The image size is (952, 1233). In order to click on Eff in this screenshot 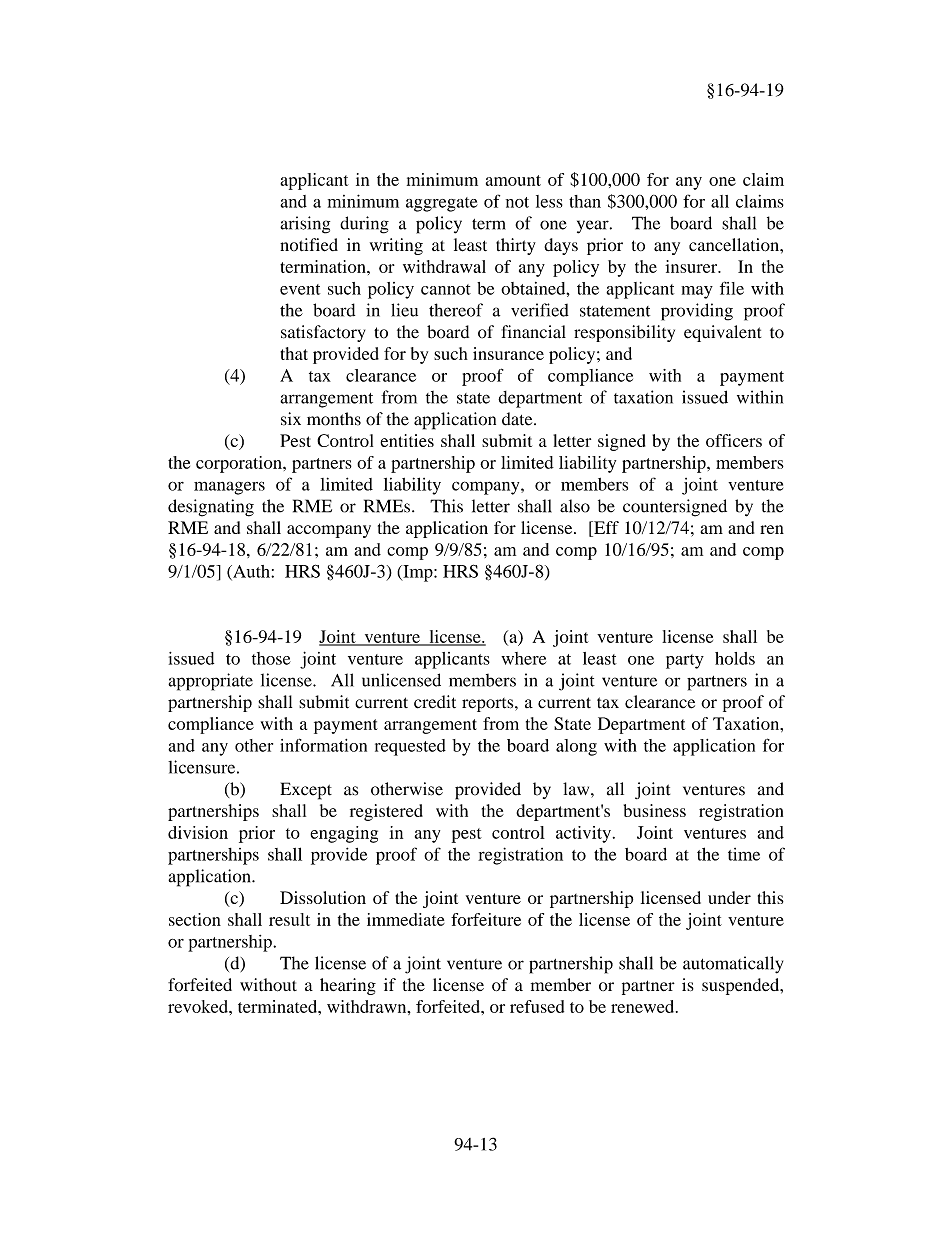, I will do `click(605, 527)`.
